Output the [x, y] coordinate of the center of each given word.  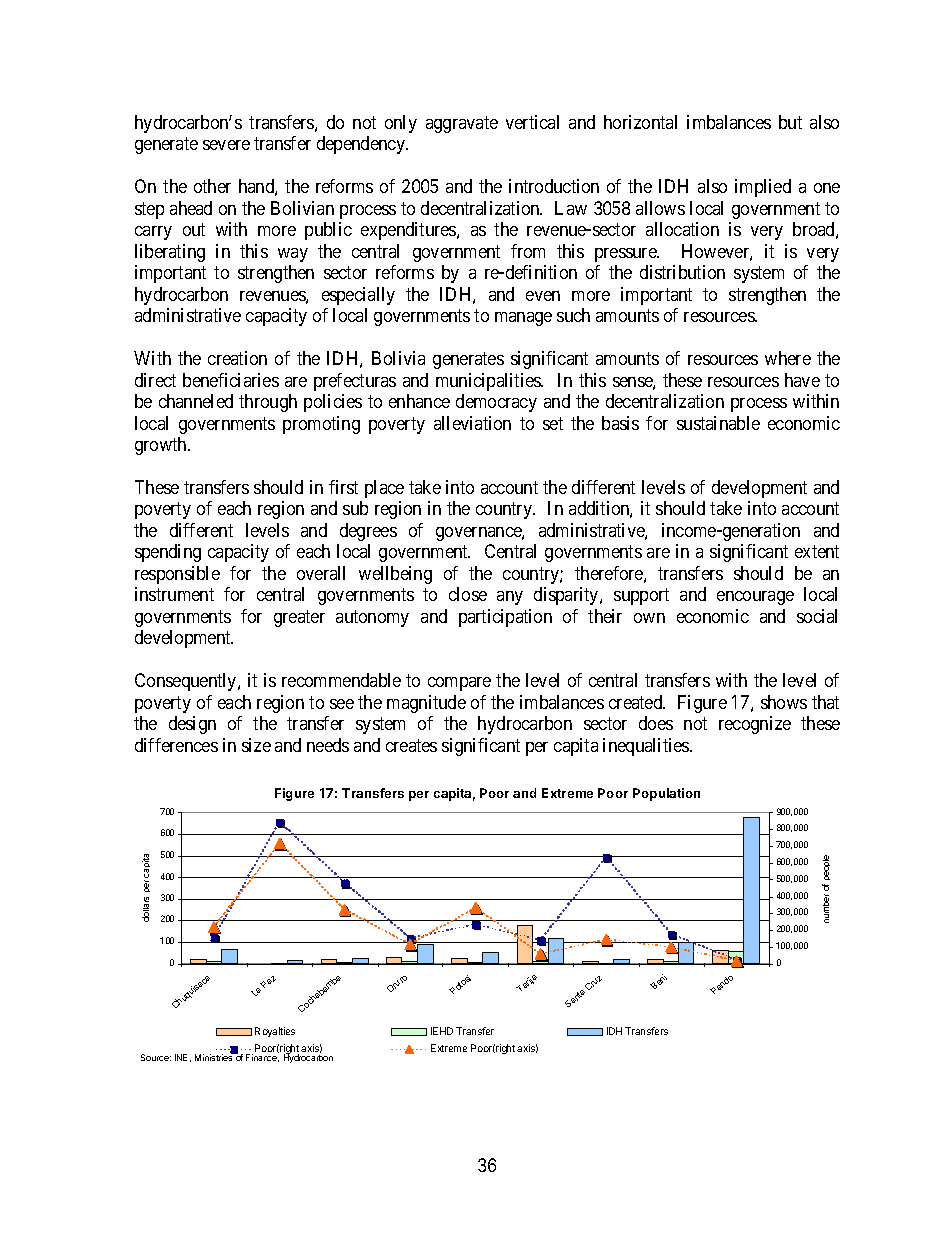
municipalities [489, 382]
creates [411, 745]
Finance [262, 1058]
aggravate [462, 124]
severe [226, 145]
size [256, 745]
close [468, 594]
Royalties [275, 1032]
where [788, 358]
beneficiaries [231, 380]
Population [666, 794]
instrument [174, 594]
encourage [755, 598]
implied [763, 188]
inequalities [647, 747]
